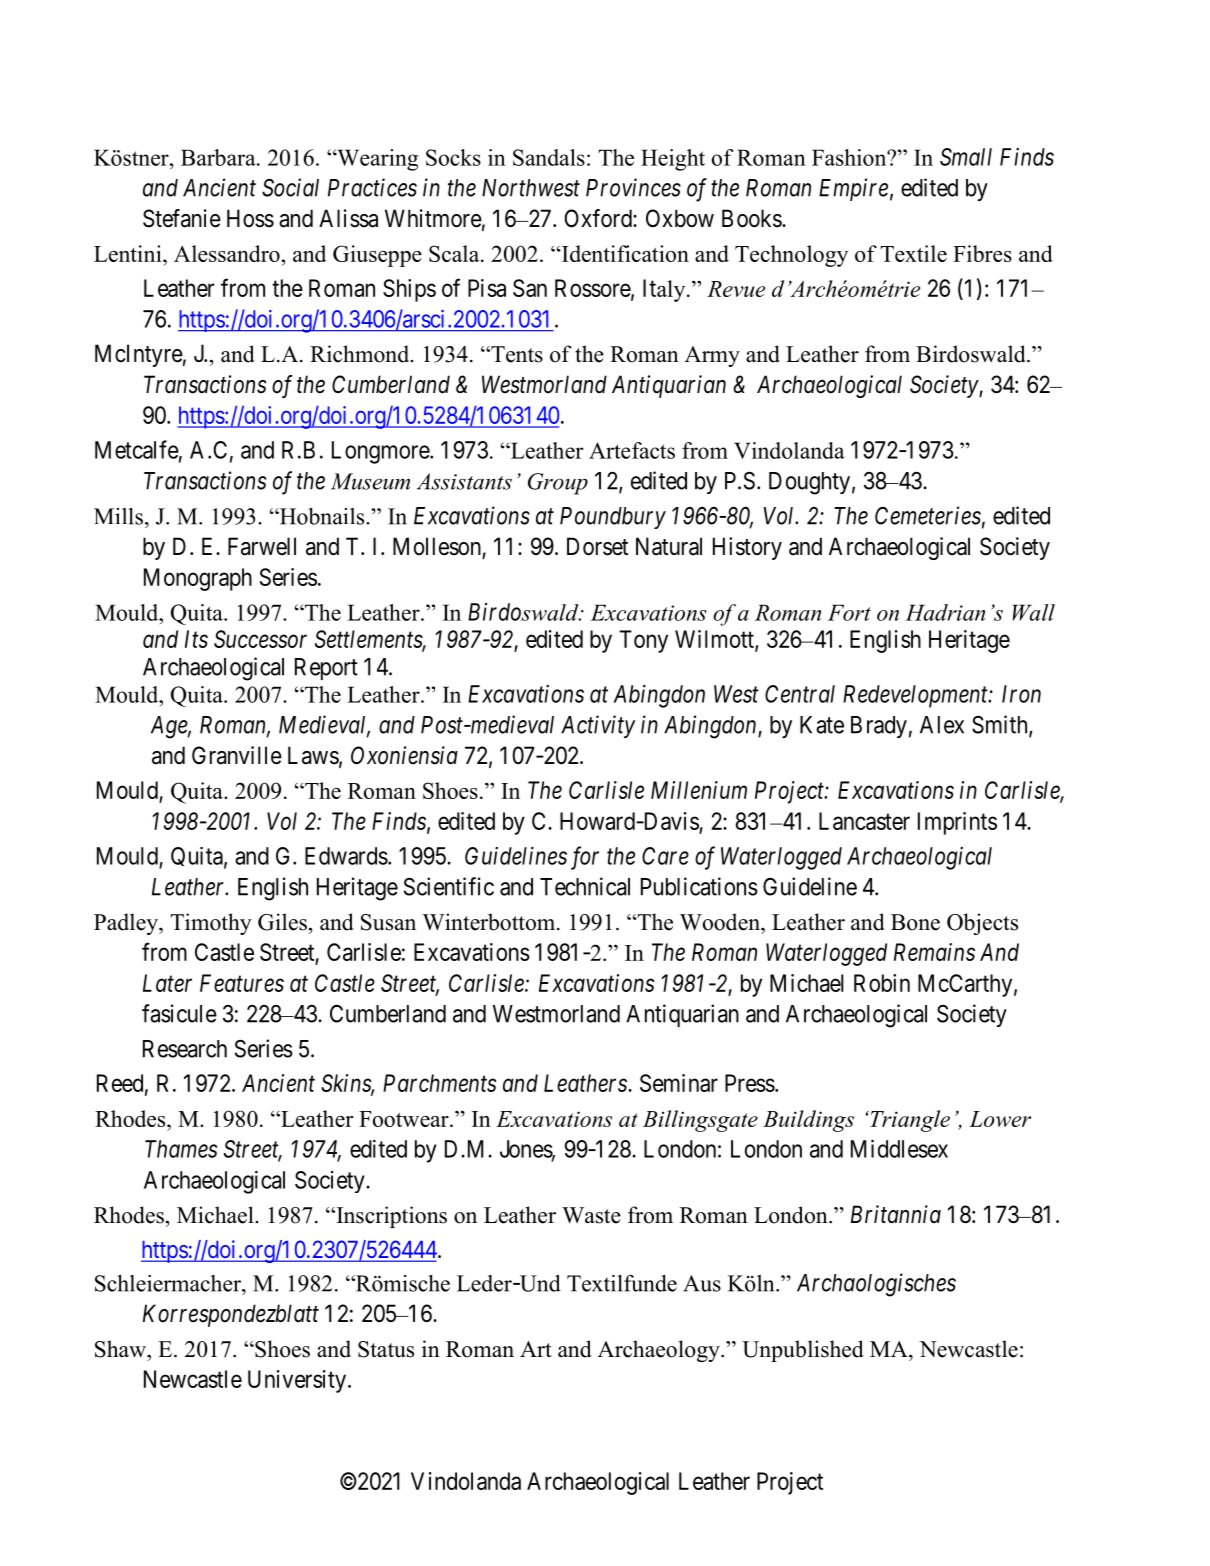  I want to click on Monograph, so click(198, 579).
